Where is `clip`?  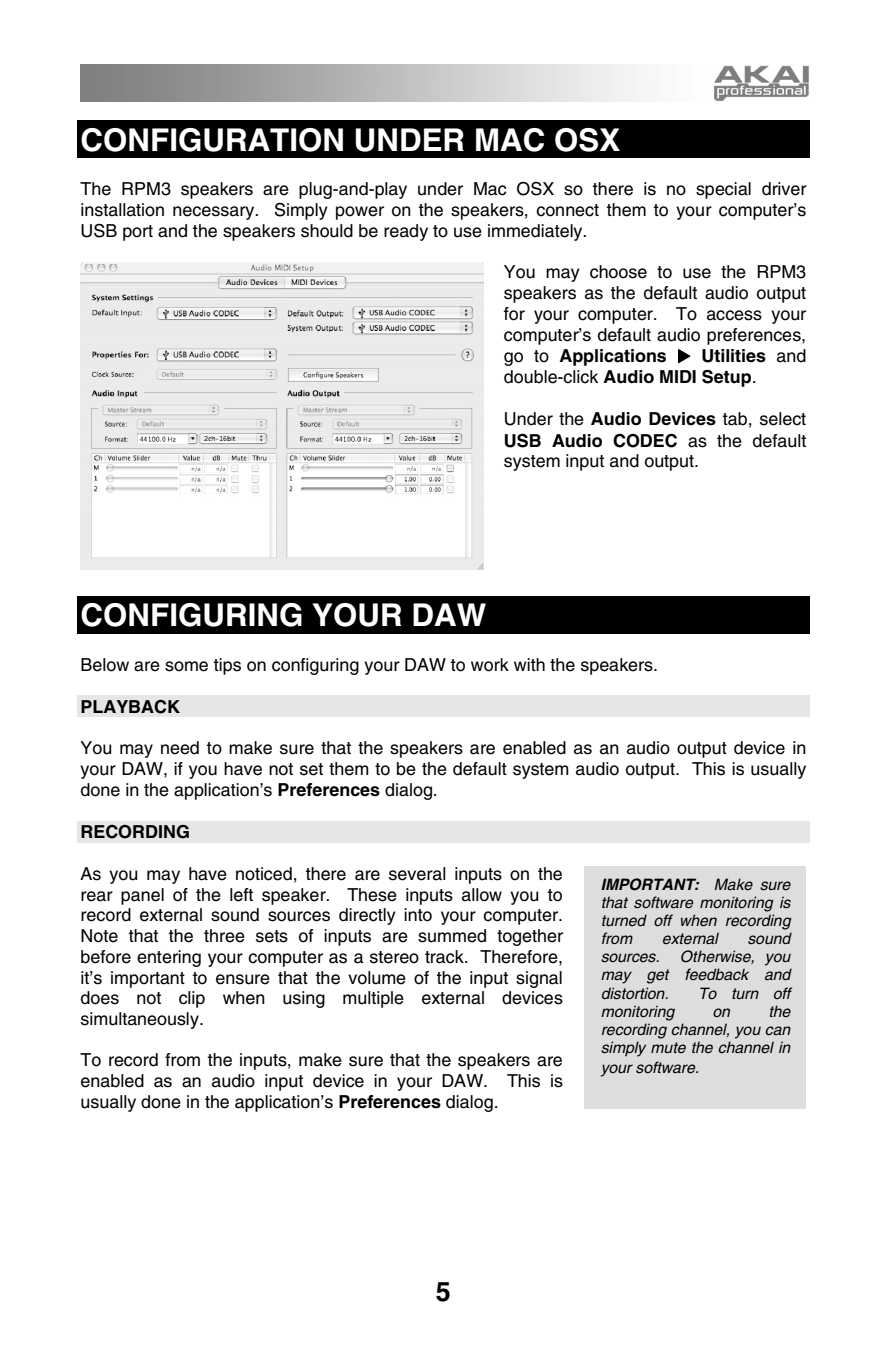 clip is located at coordinates (192, 999).
